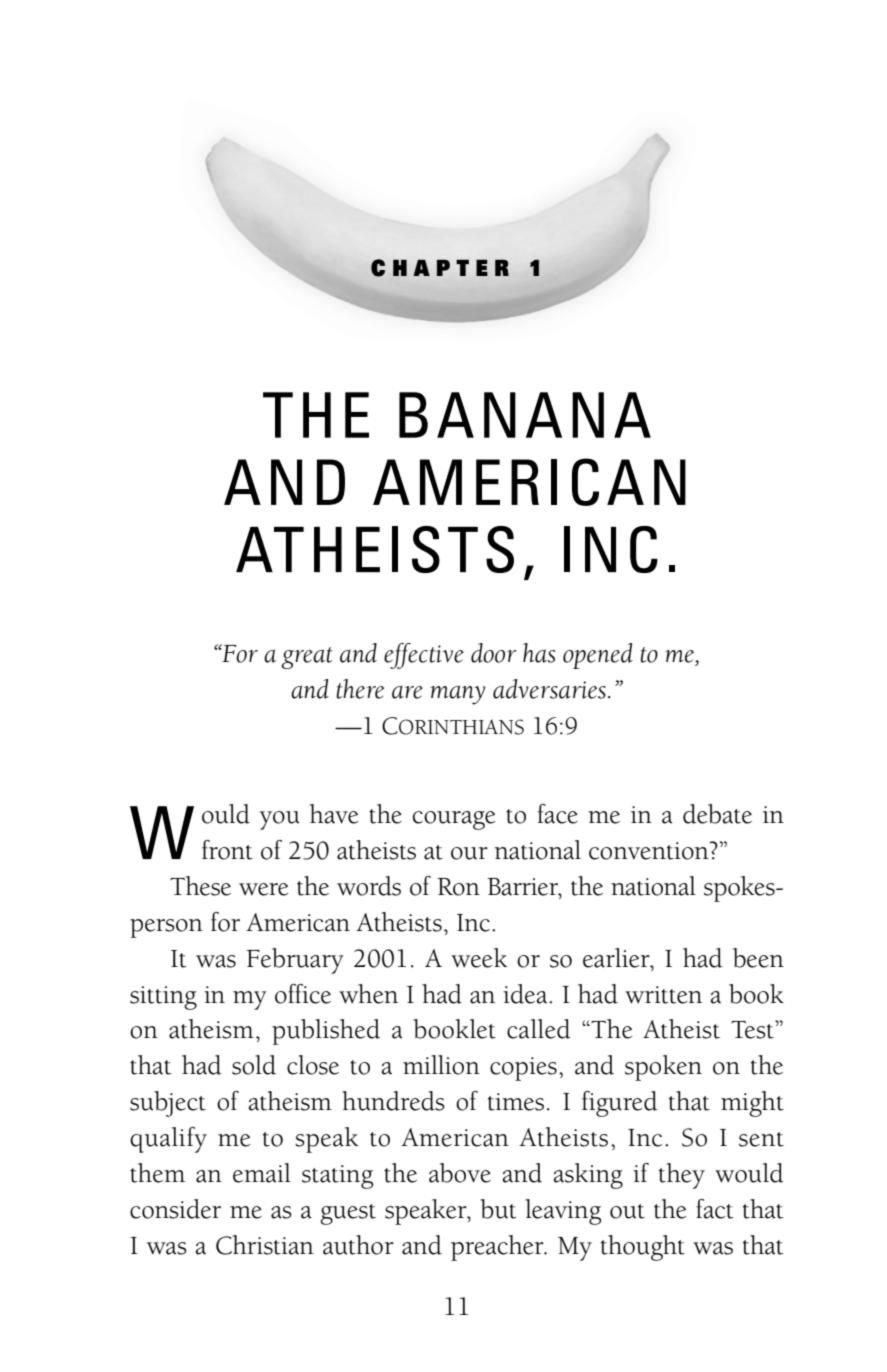 The height and width of the screenshot is (1372, 887). I want to click on front, so click(227, 850).
